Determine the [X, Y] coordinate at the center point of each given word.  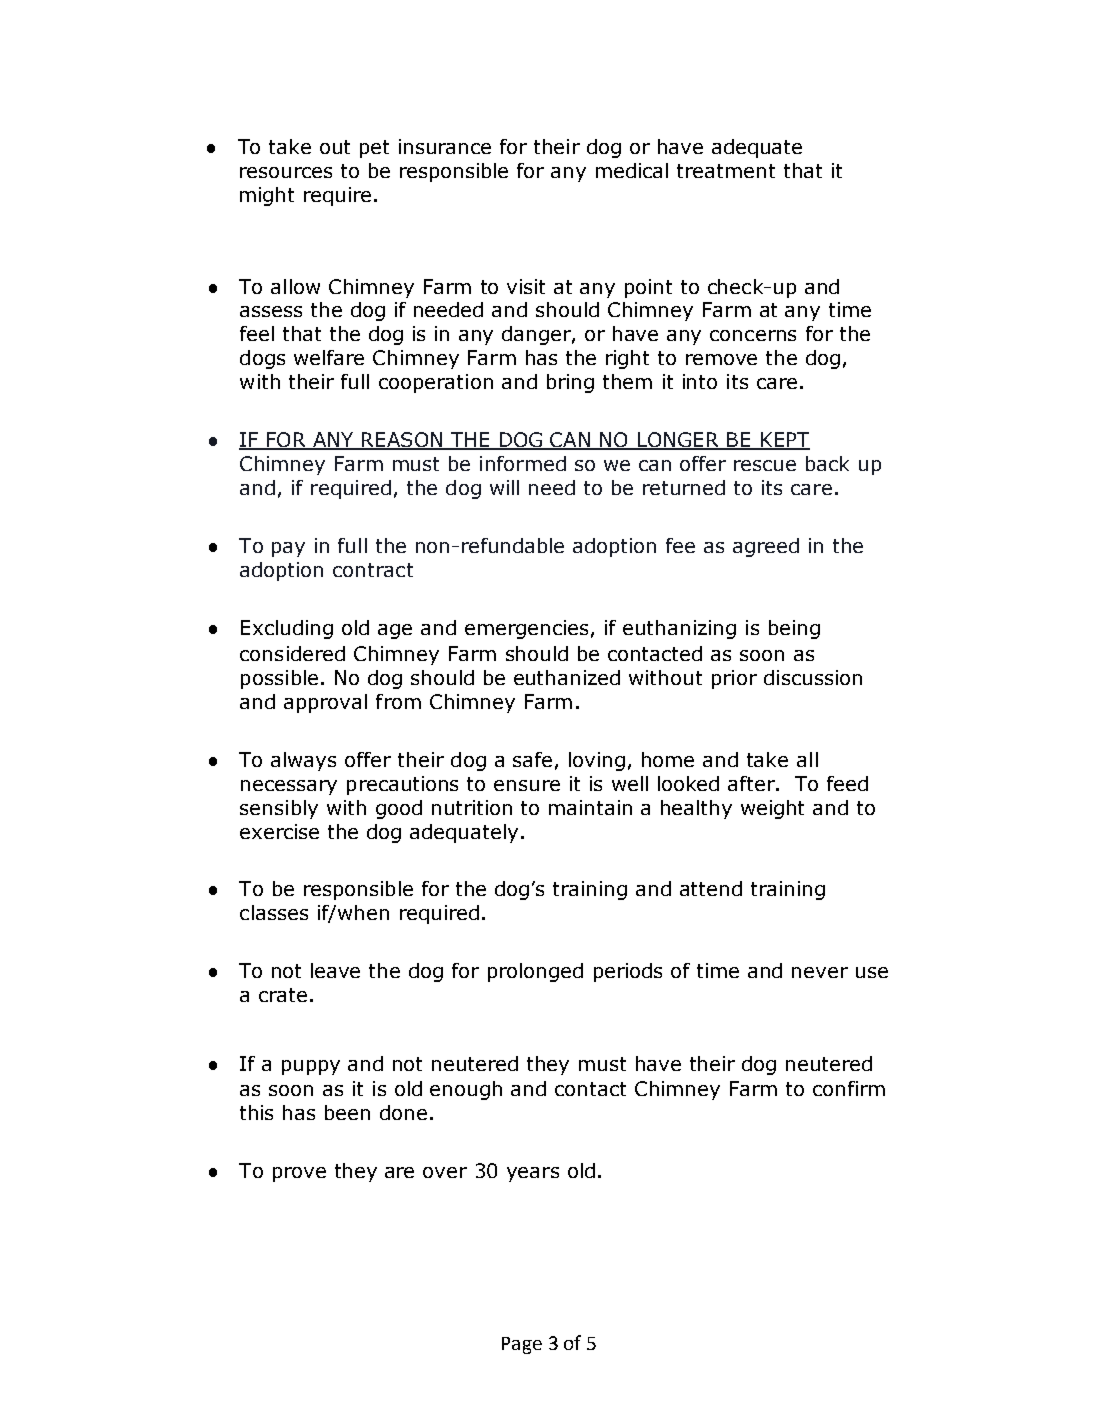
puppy [311, 1067]
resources [286, 172]
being [794, 629]
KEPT [784, 441]
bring [570, 383]
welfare [329, 357]
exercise [279, 831]
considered [292, 653]
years [533, 1174]
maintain [590, 807]
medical [632, 170]
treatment [726, 171]
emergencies [526, 629]
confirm [849, 1088]
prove [299, 1174]
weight [772, 809]
